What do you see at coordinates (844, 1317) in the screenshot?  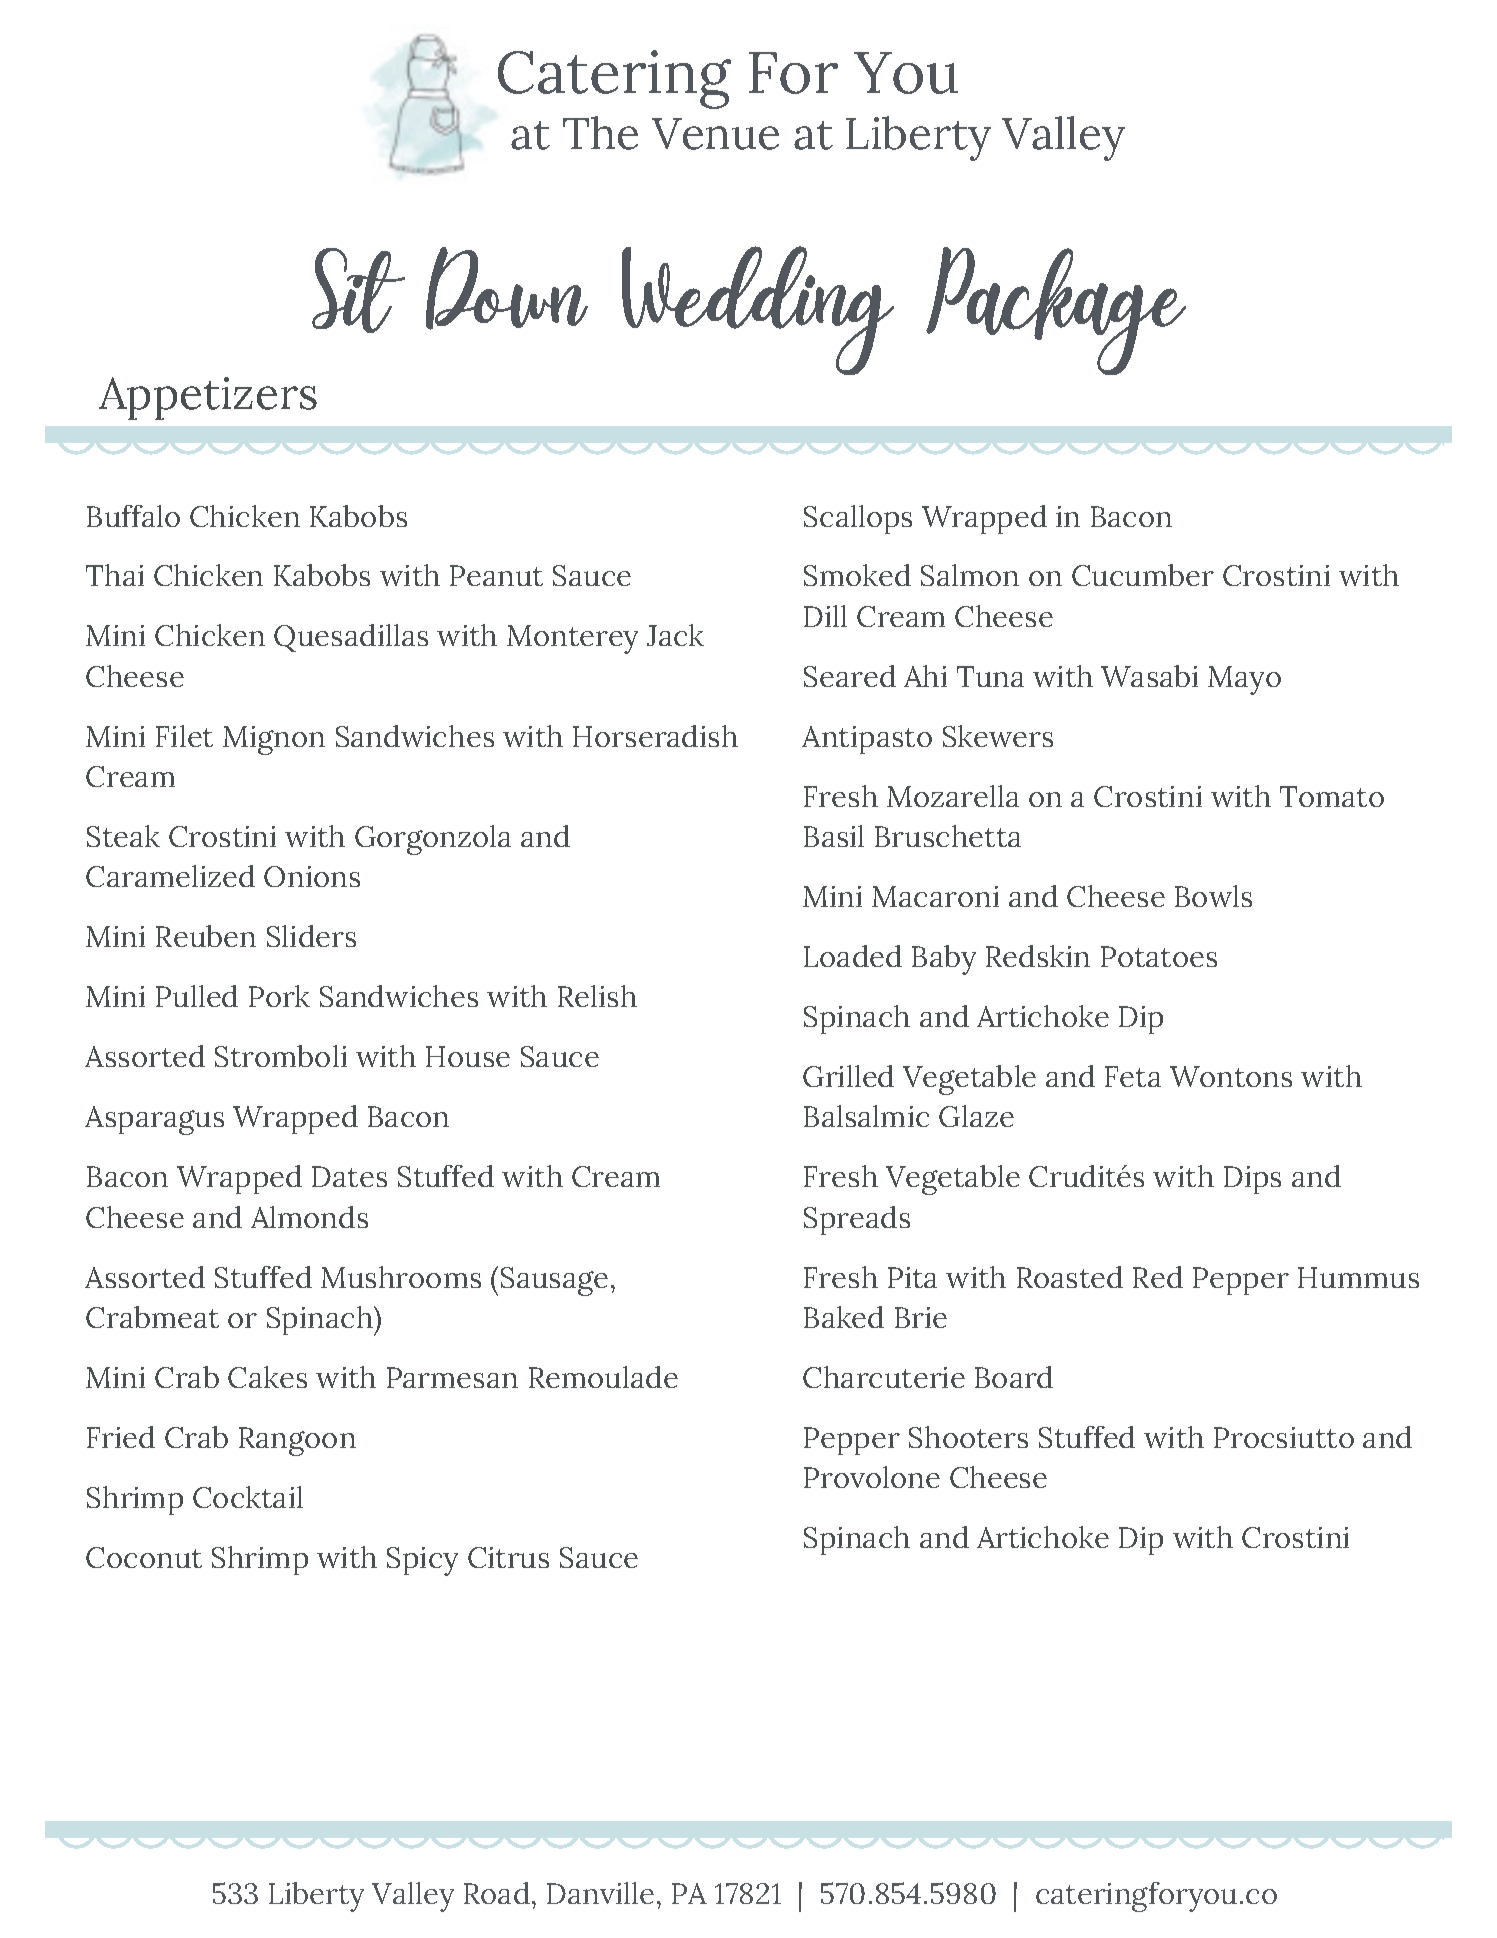 I see `Baked` at bounding box center [844, 1317].
